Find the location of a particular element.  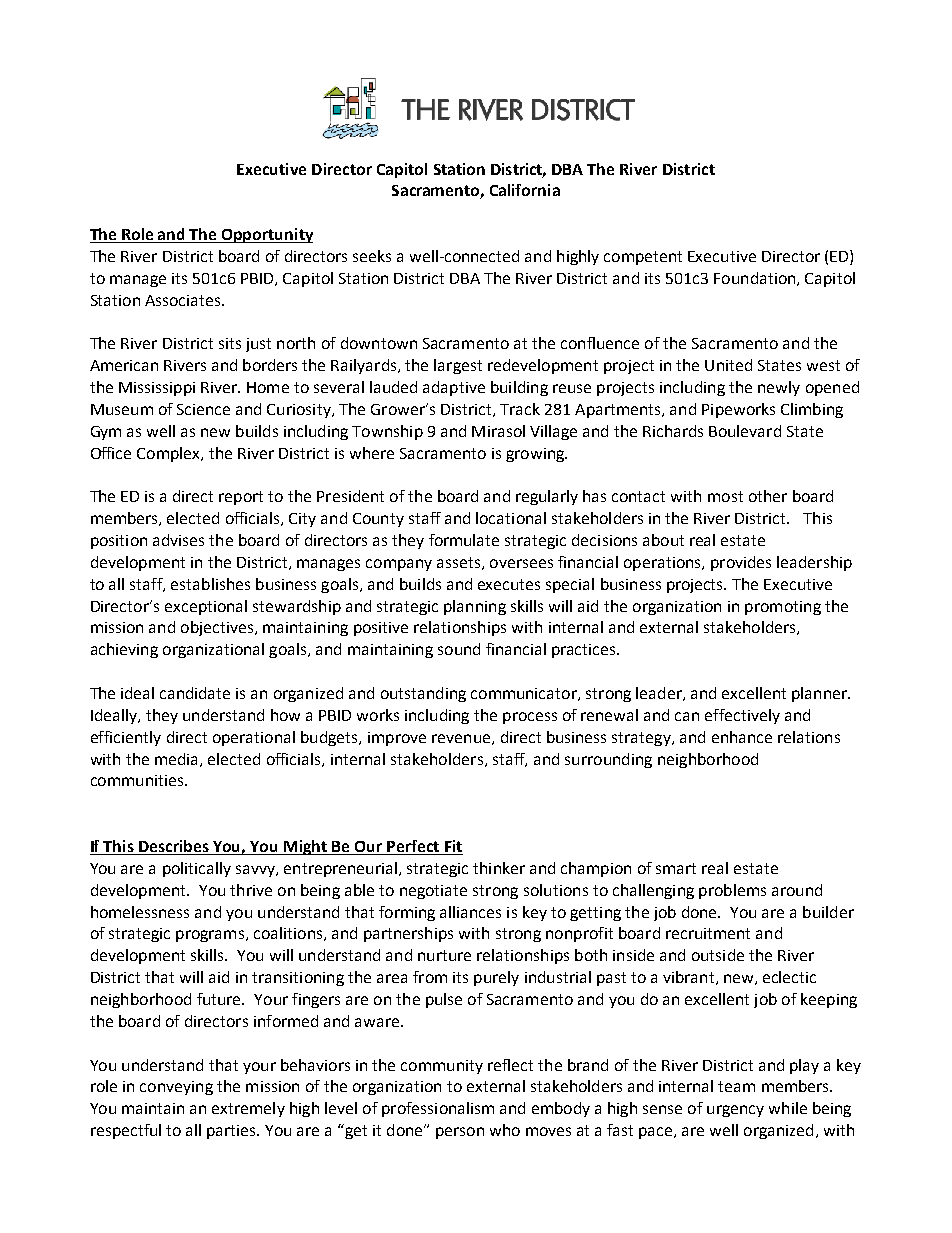

Science is located at coordinates (203, 409).
